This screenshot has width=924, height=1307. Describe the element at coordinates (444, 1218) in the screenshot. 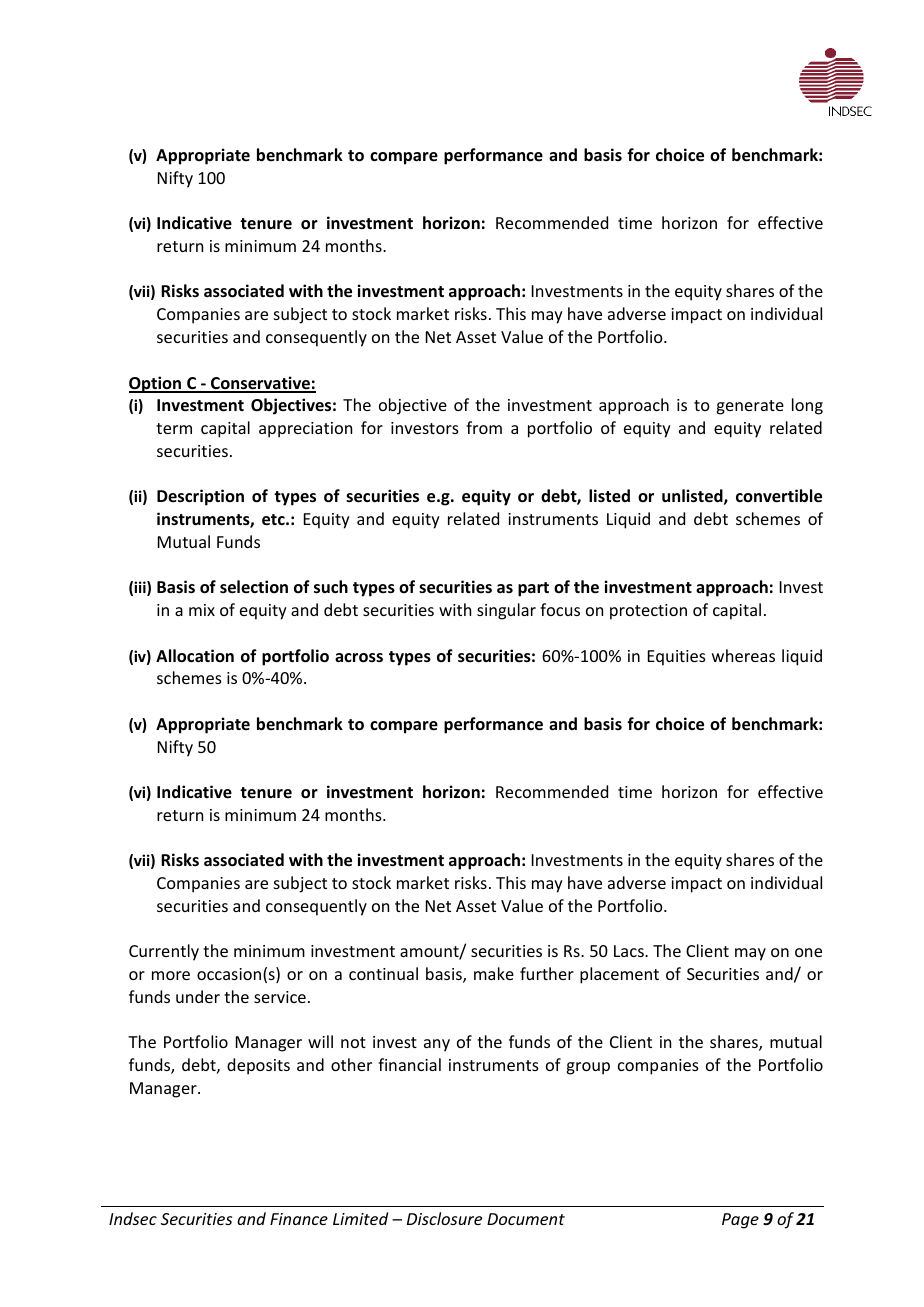

I see `Disclosure` at that location.
